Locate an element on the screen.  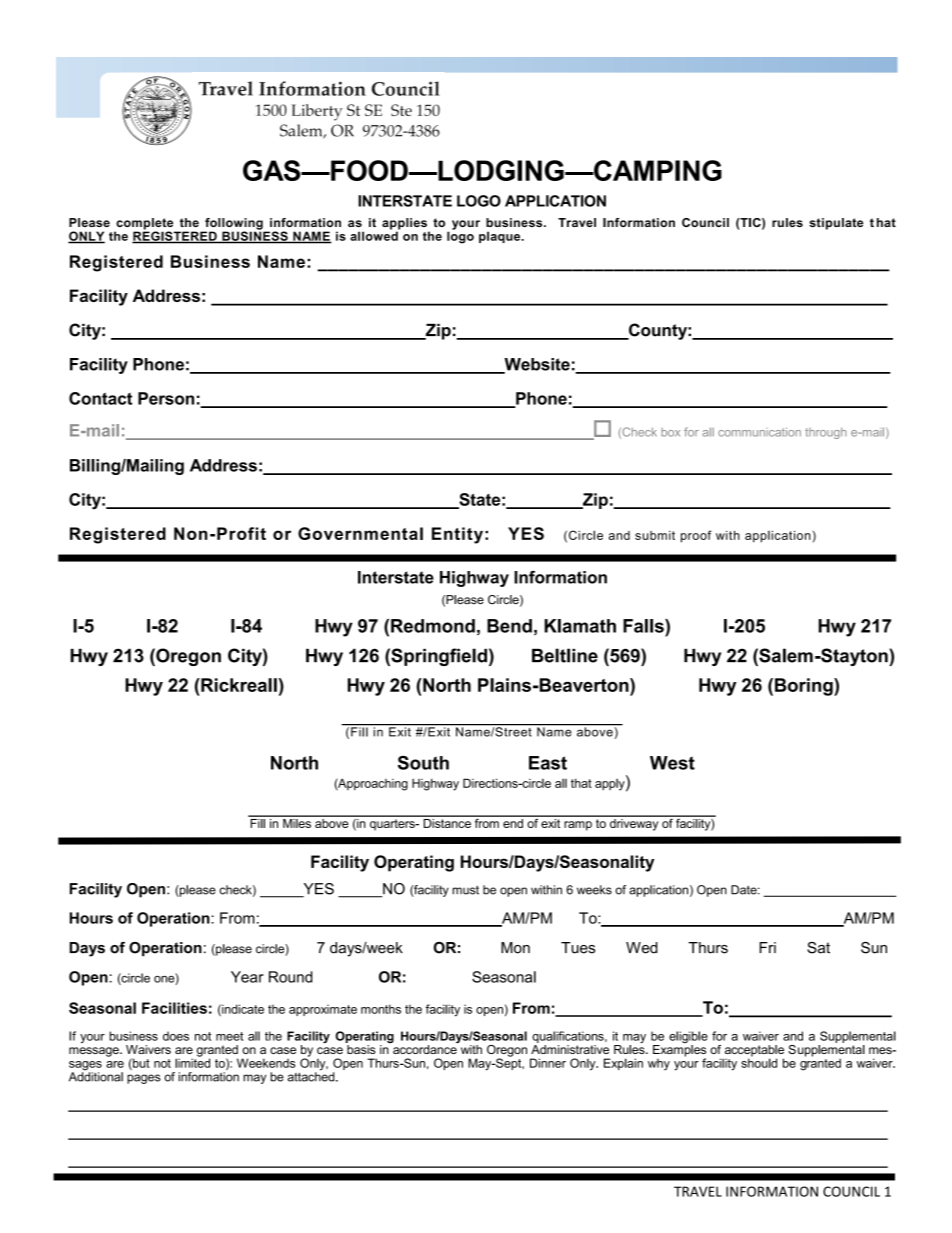
Bend is located at coordinates (509, 626).
